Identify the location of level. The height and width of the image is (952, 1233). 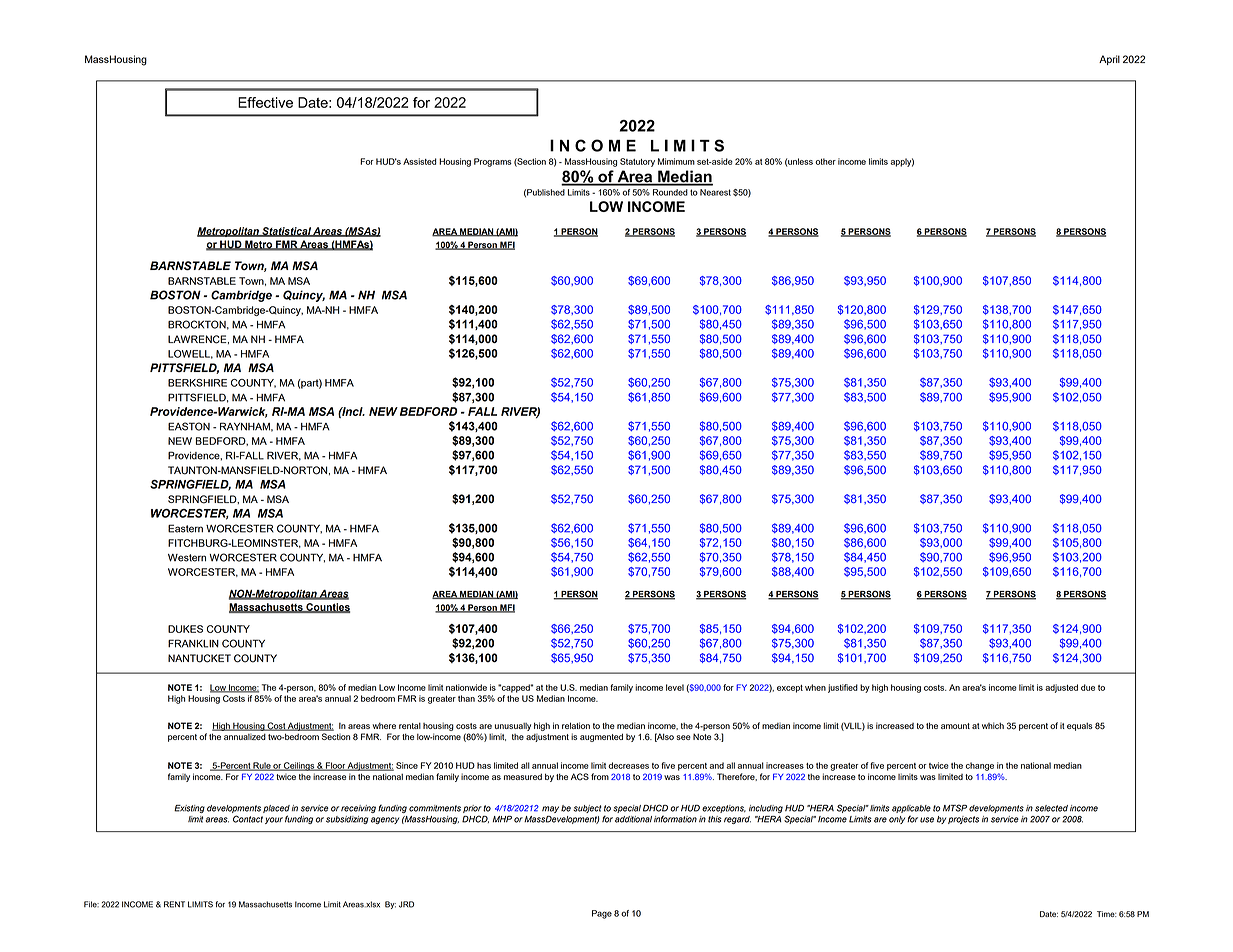
(675, 687).
